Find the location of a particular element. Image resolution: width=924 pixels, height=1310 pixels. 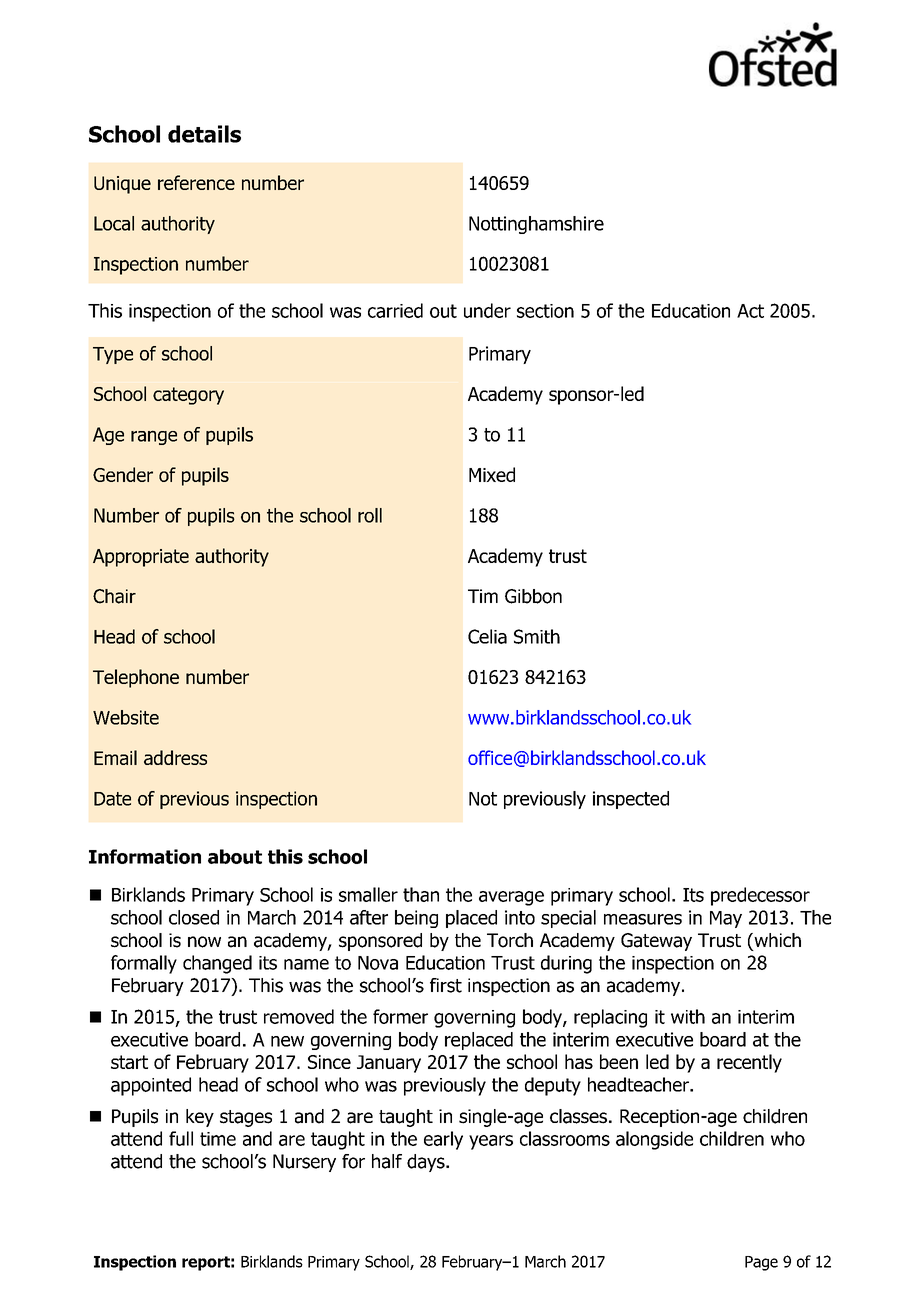

inspected is located at coordinates (631, 800).
